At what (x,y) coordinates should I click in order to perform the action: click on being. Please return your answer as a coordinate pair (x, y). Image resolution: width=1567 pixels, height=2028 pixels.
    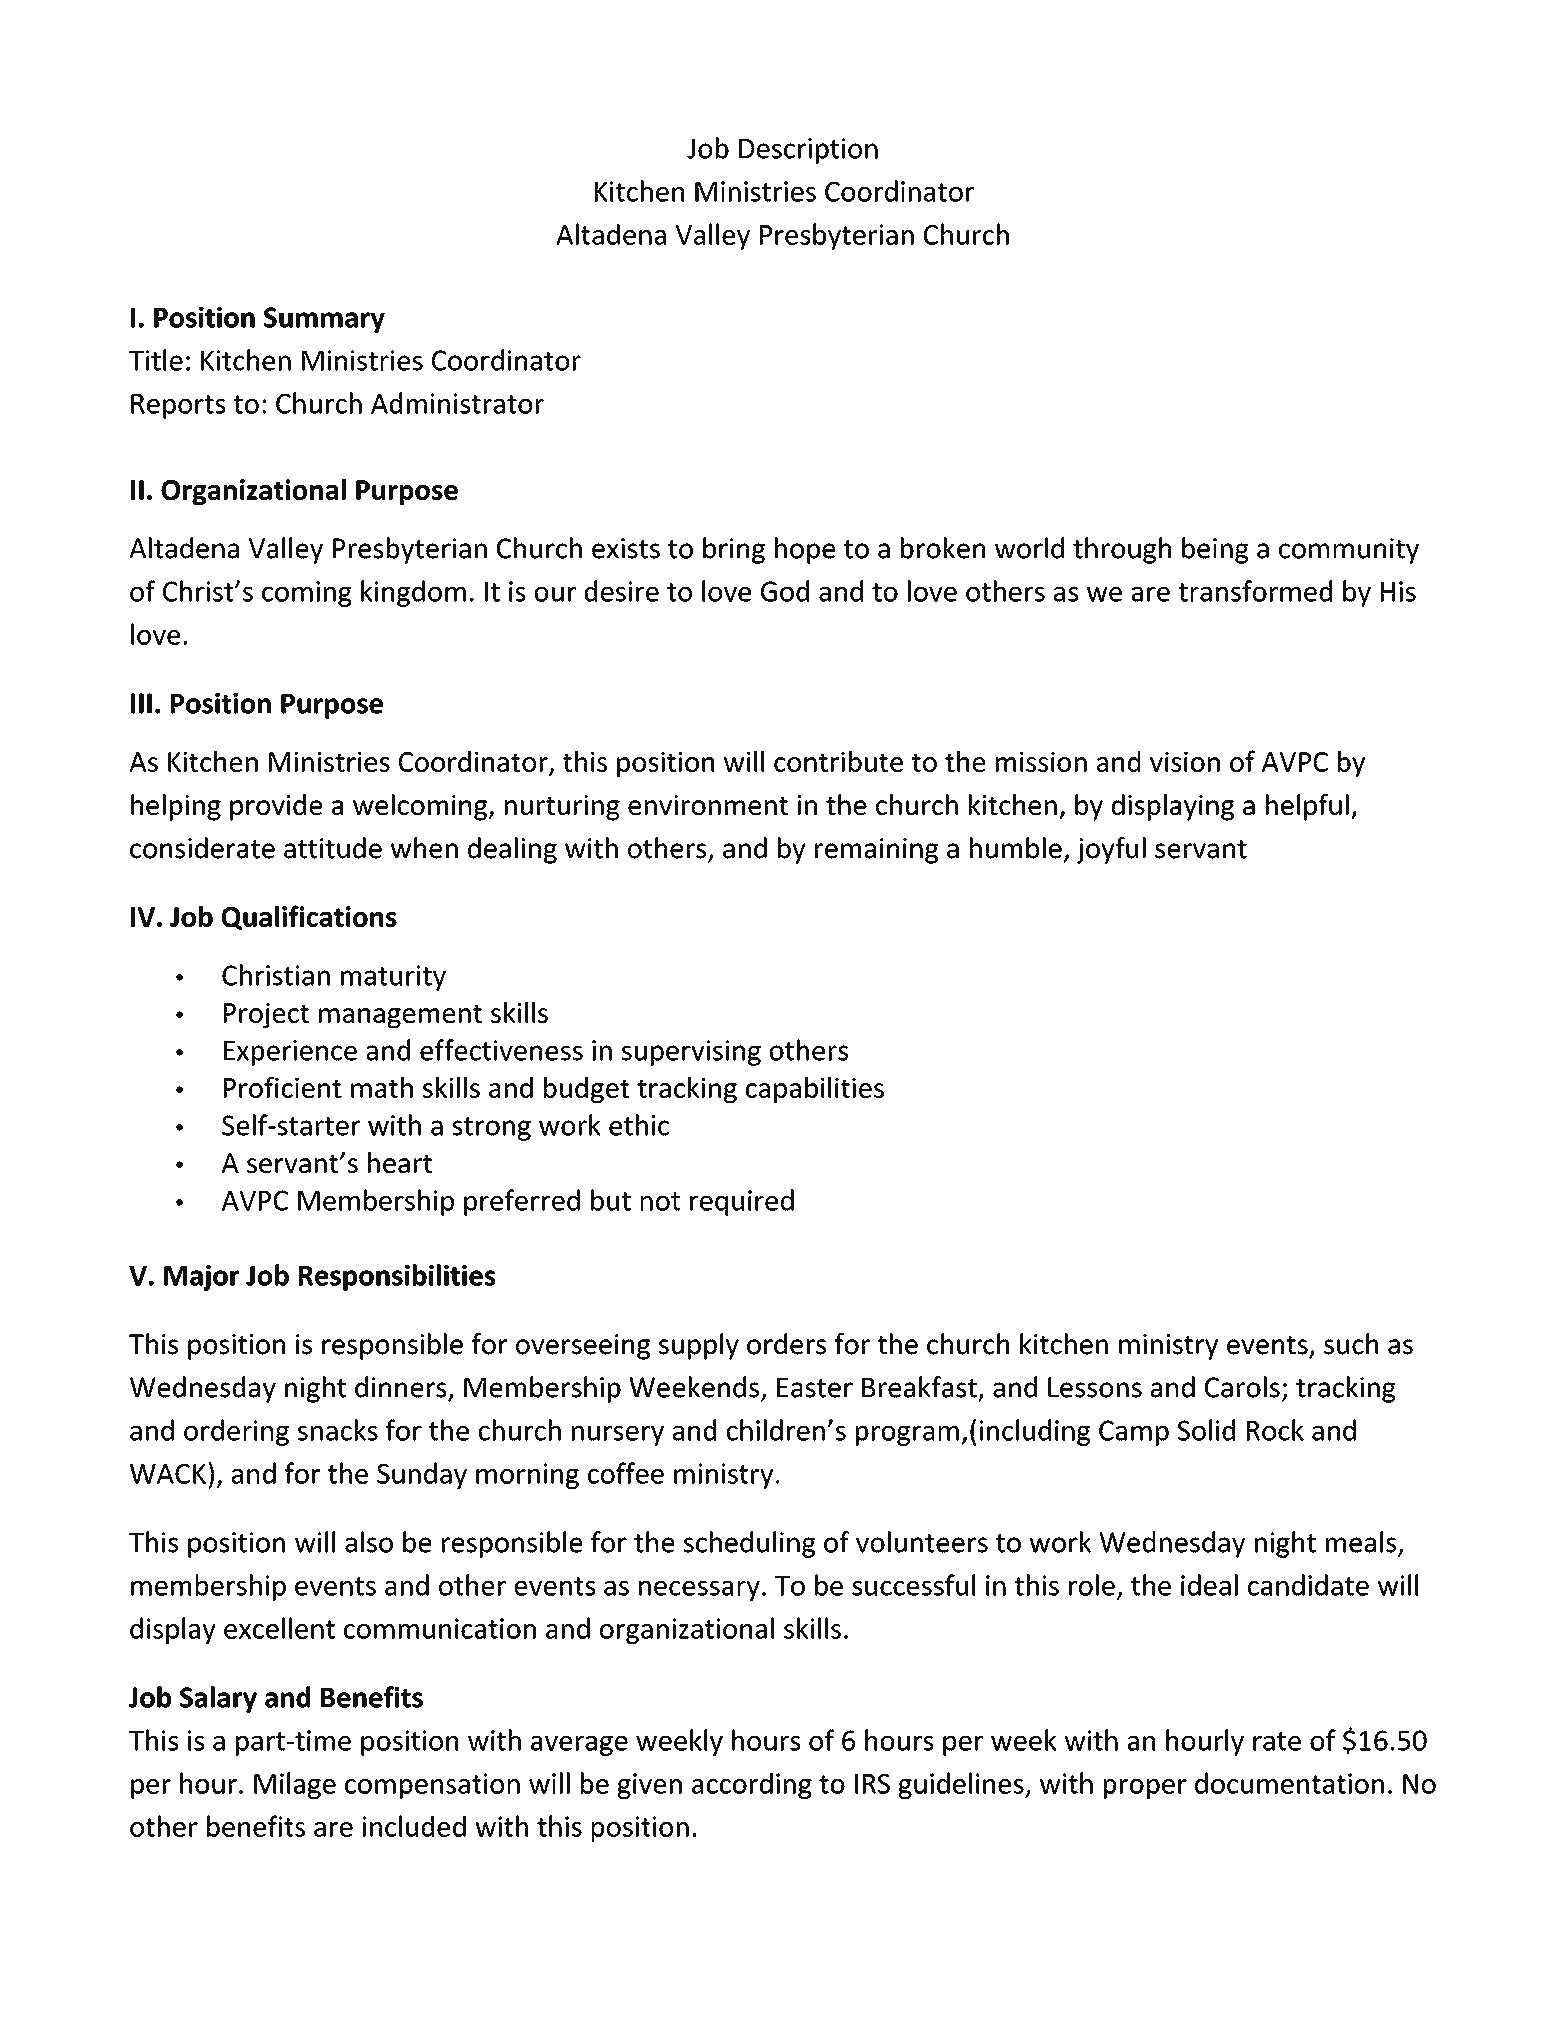
    Looking at the image, I should click on (1215, 550).
